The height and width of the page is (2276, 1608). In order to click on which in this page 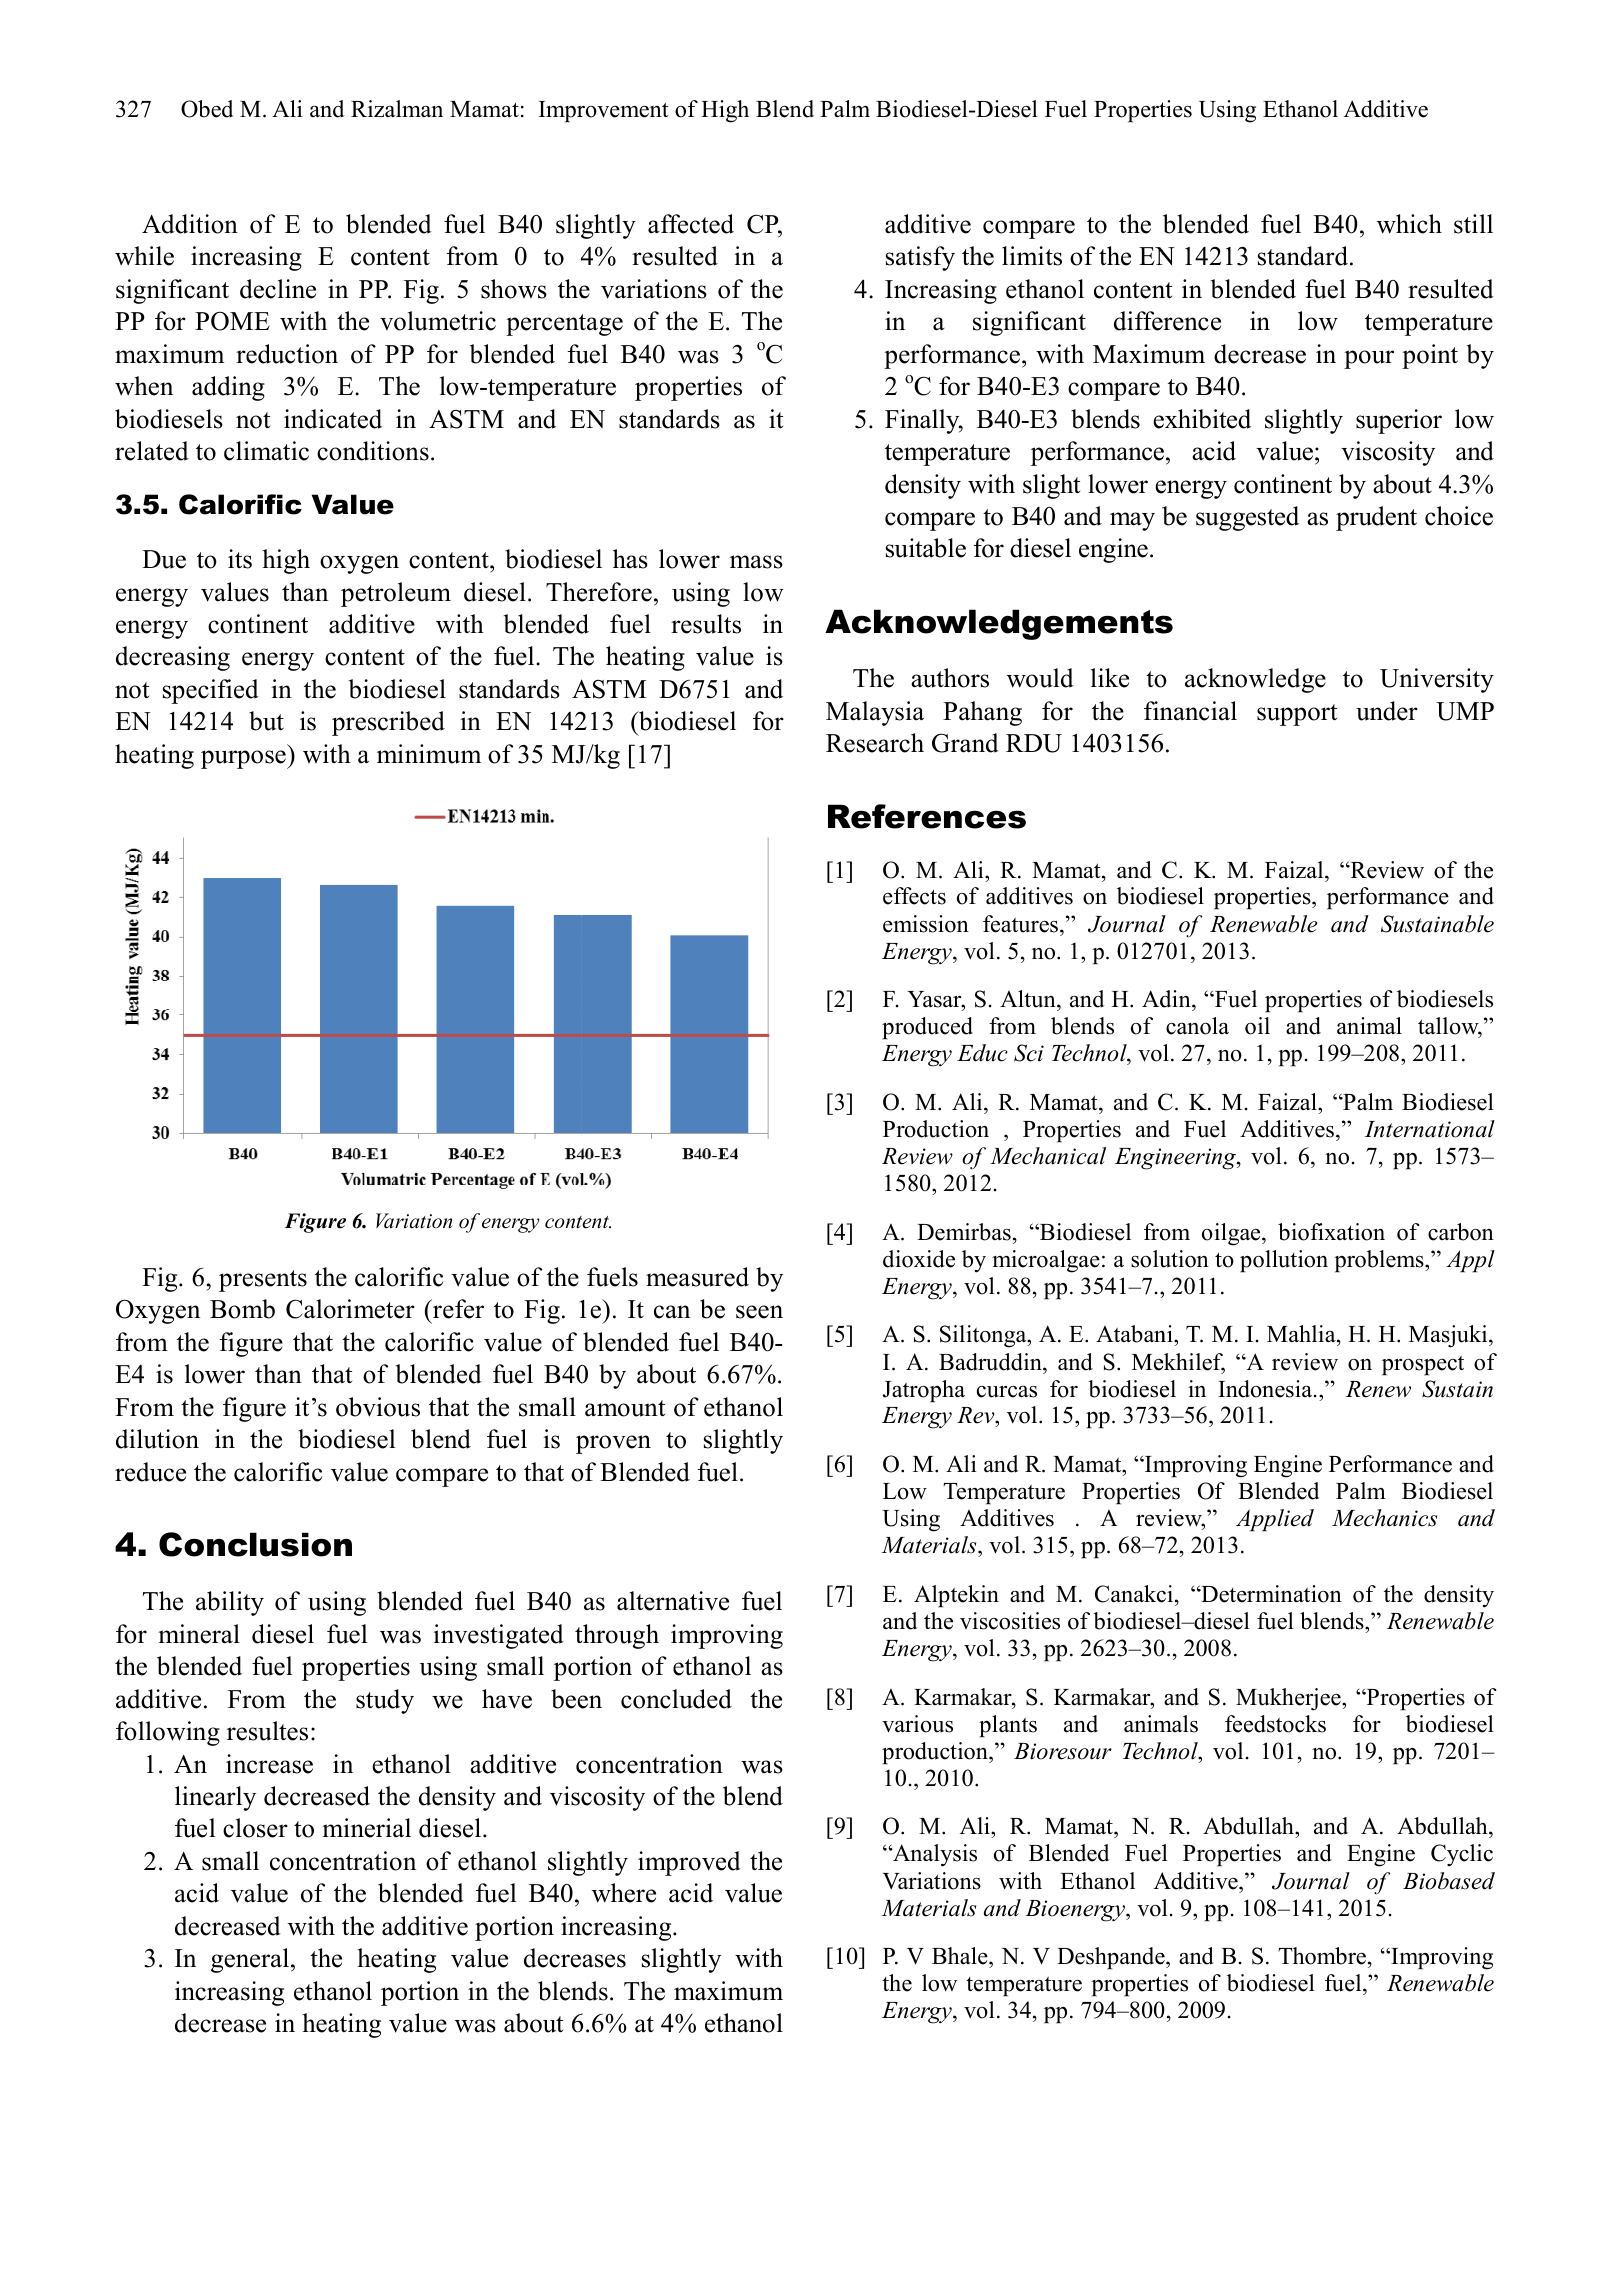, I will do `click(1409, 224)`.
